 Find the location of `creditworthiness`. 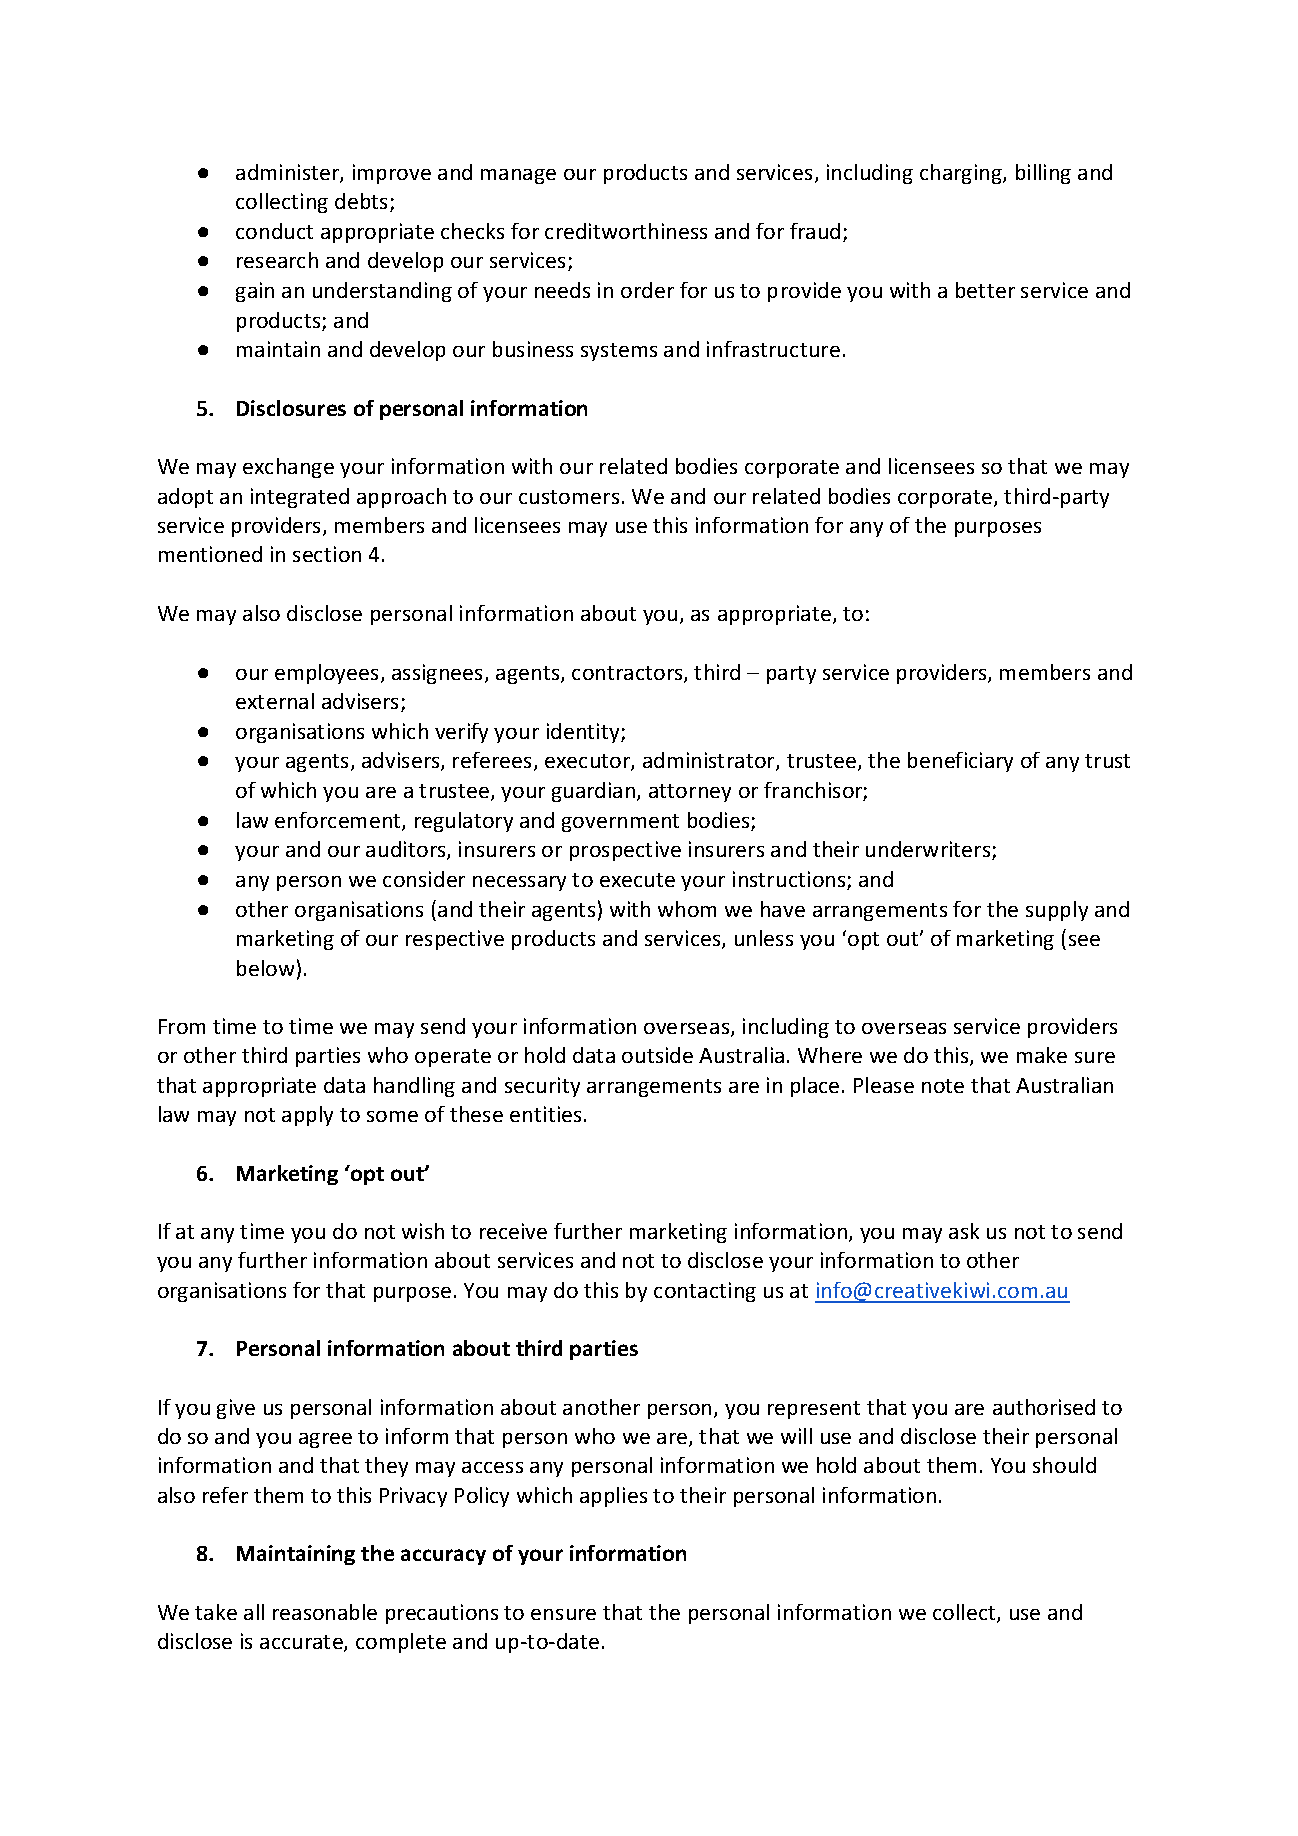

creditworthiness is located at coordinates (626, 231).
